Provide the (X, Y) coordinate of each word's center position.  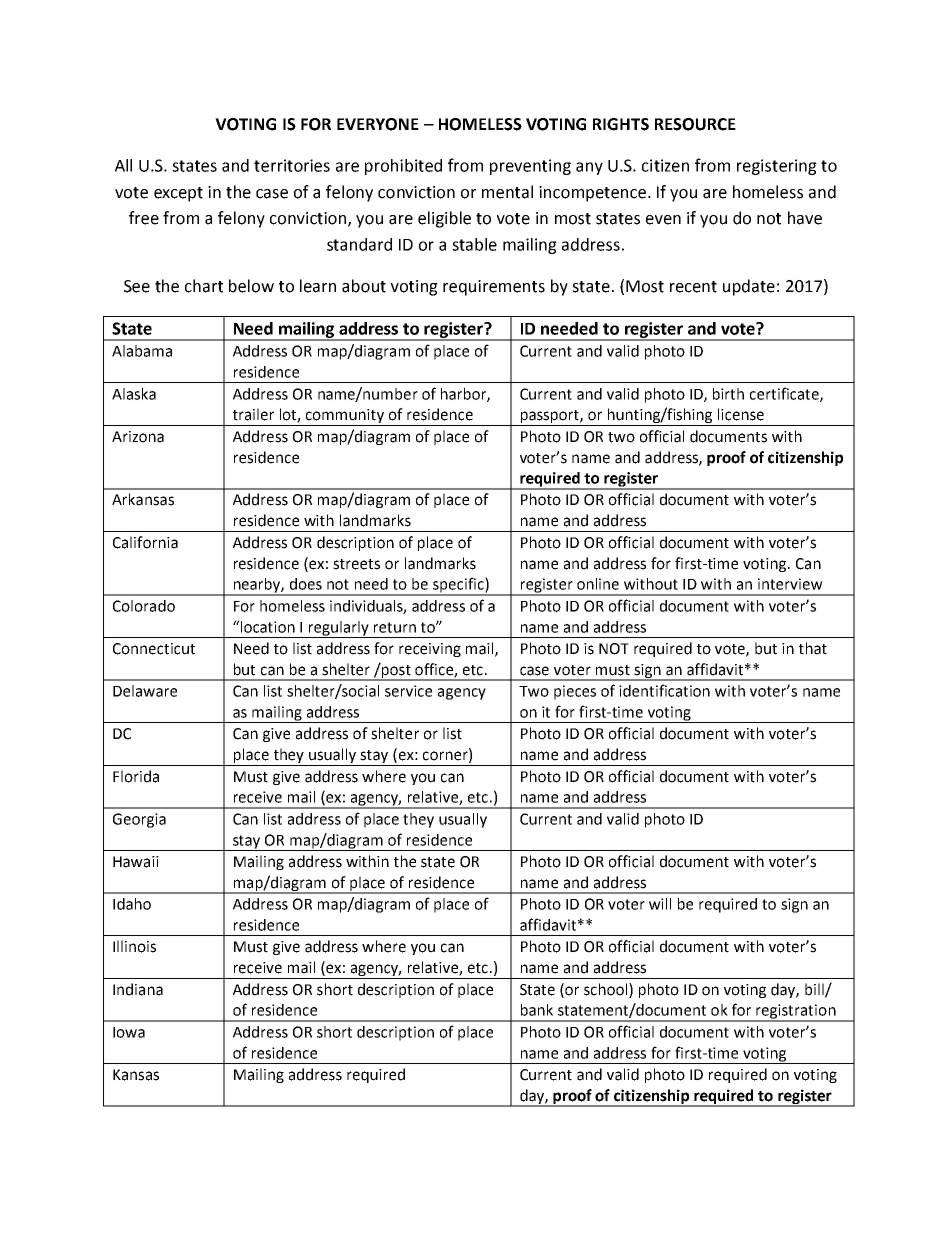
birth (728, 394)
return (395, 627)
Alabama (142, 351)
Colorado (144, 606)
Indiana (138, 989)
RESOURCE (695, 124)
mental (507, 192)
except (178, 194)
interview (790, 584)
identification (664, 690)
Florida (136, 776)
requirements (494, 288)
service (408, 691)
